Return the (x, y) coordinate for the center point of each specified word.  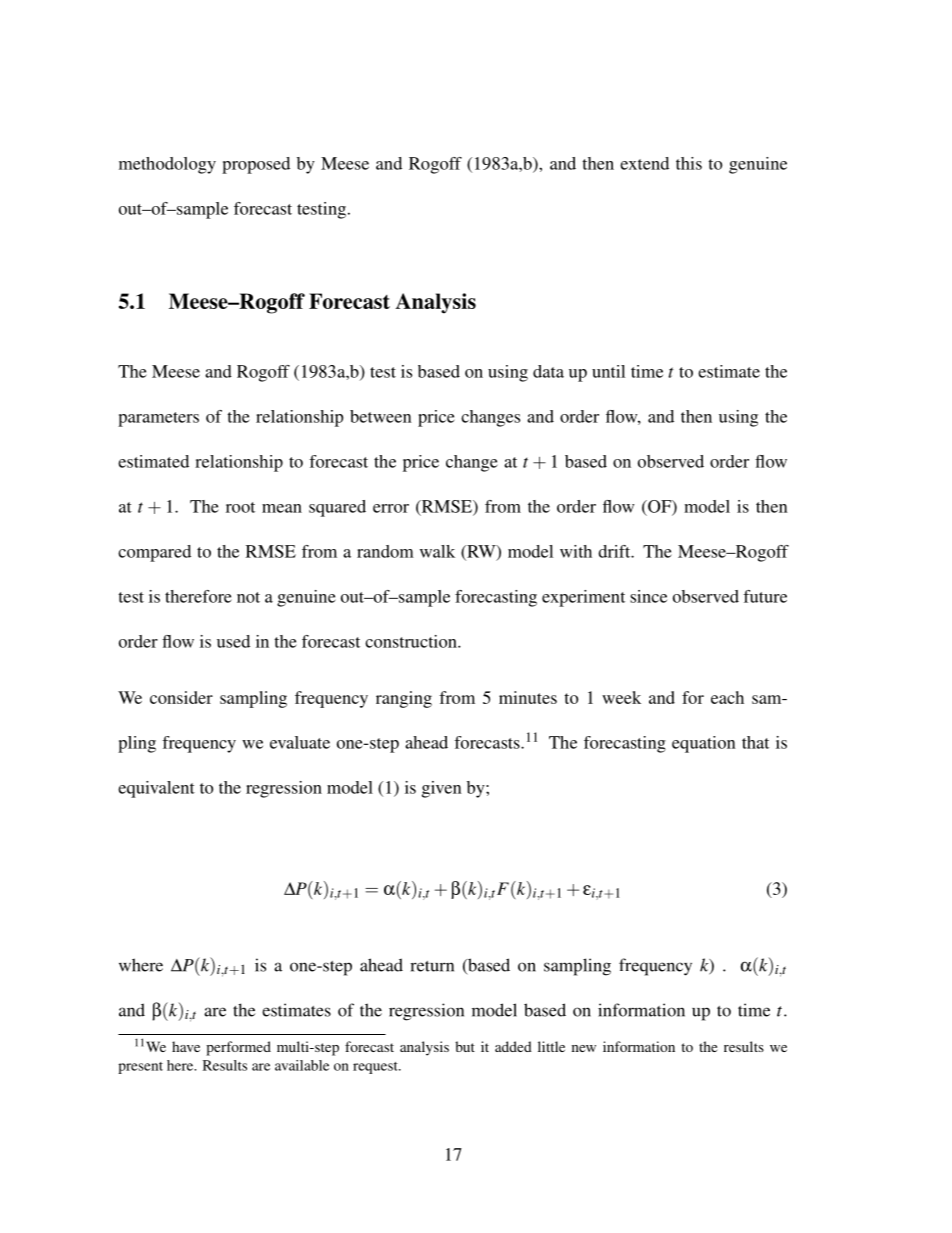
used (233, 641)
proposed (256, 165)
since (648, 596)
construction (412, 641)
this (689, 163)
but (465, 1046)
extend (644, 163)
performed (238, 1048)
